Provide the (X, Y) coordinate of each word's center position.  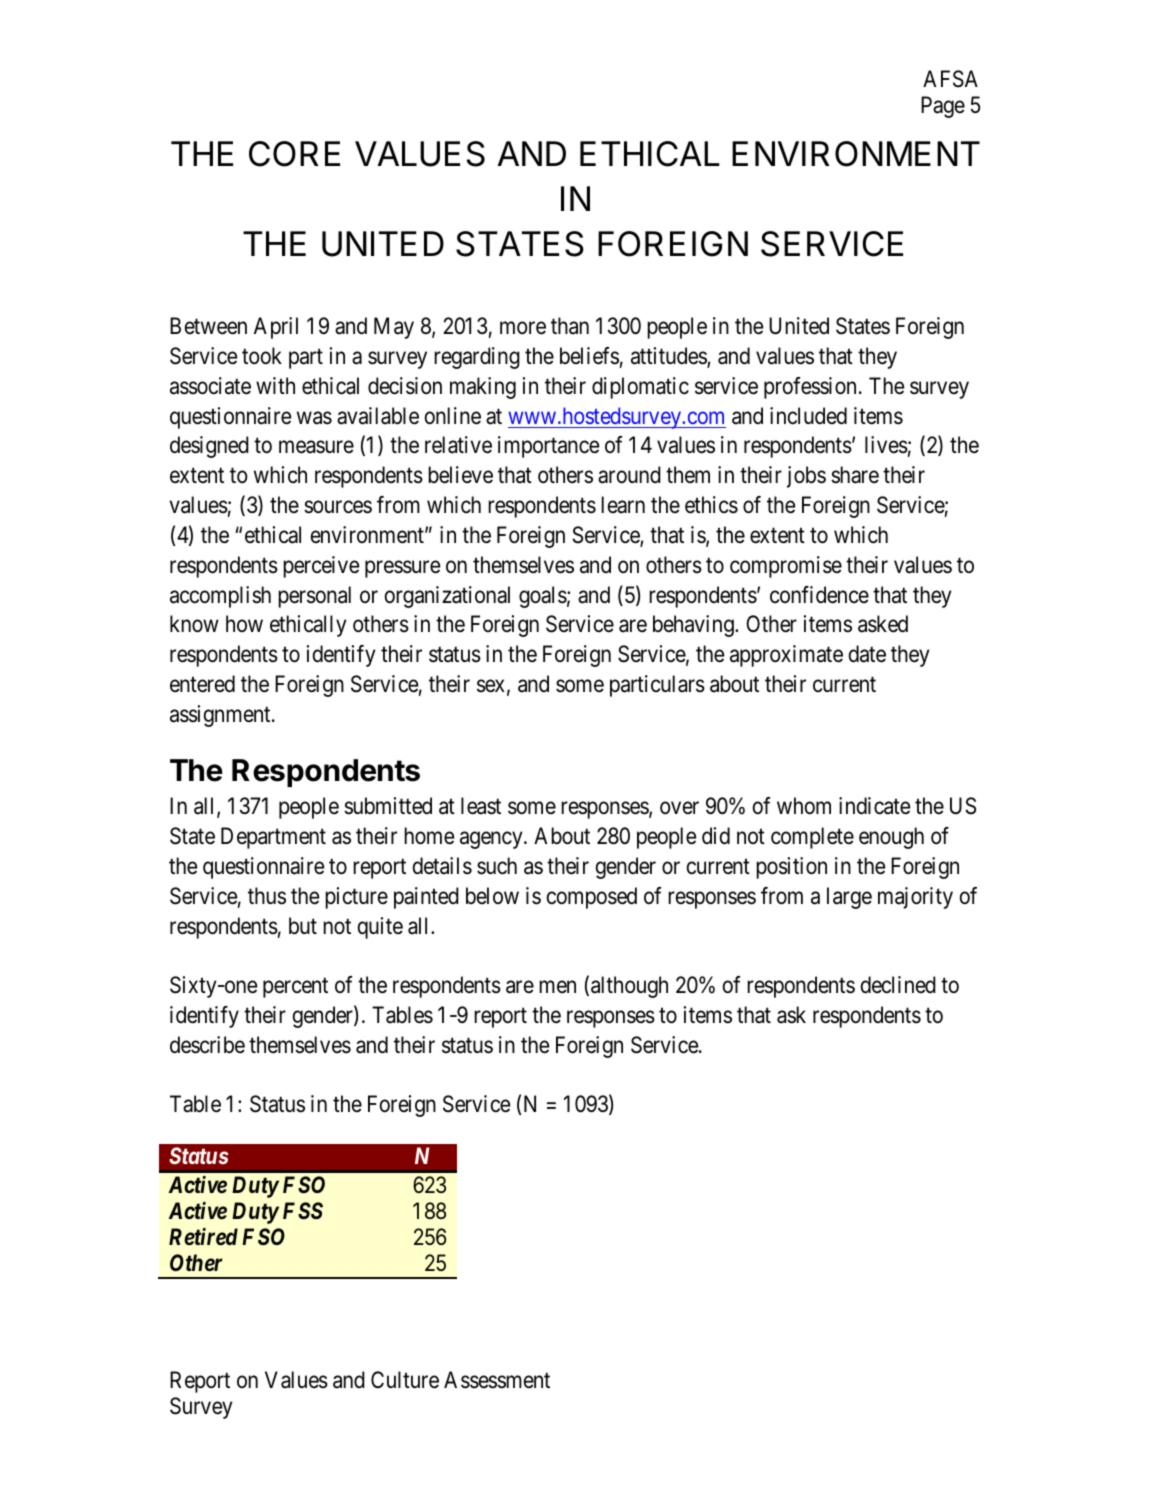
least (481, 806)
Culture (405, 1380)
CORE (294, 154)
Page (943, 107)
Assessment (497, 1380)
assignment (221, 716)
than (570, 326)
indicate (874, 806)
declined (898, 985)
